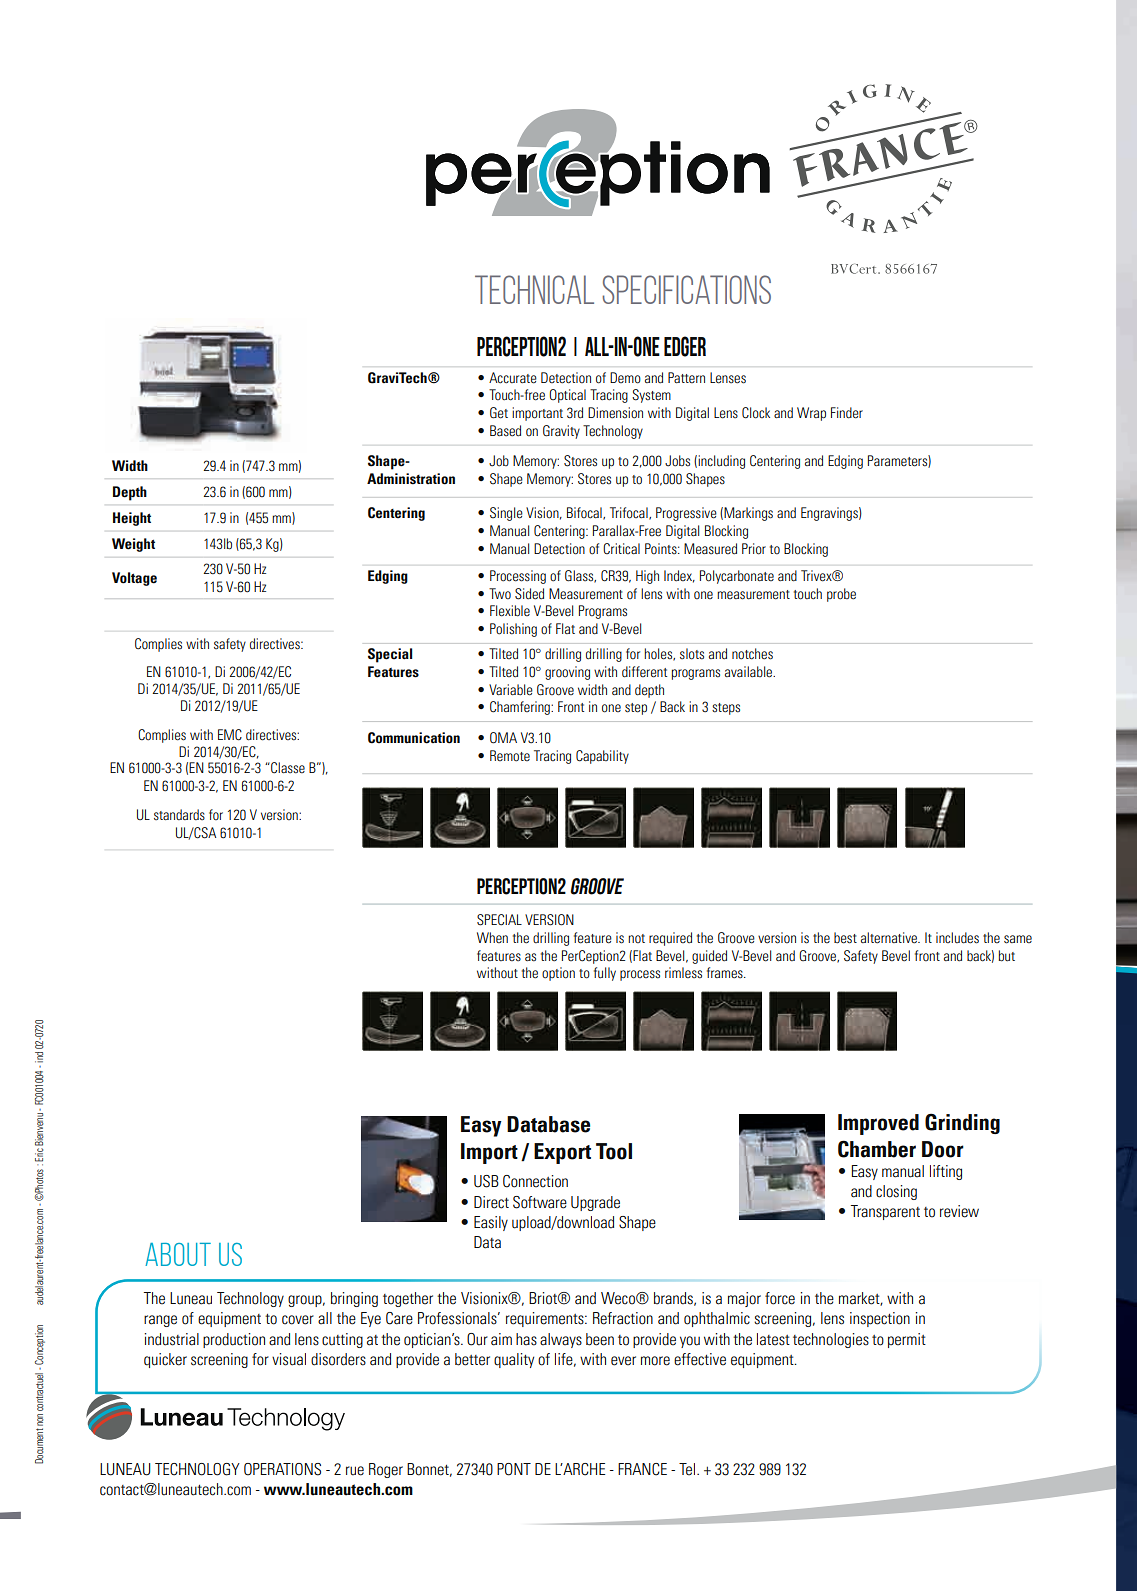  What do you see at coordinates (890, 938) in the document?
I see `alternative` at bounding box center [890, 938].
